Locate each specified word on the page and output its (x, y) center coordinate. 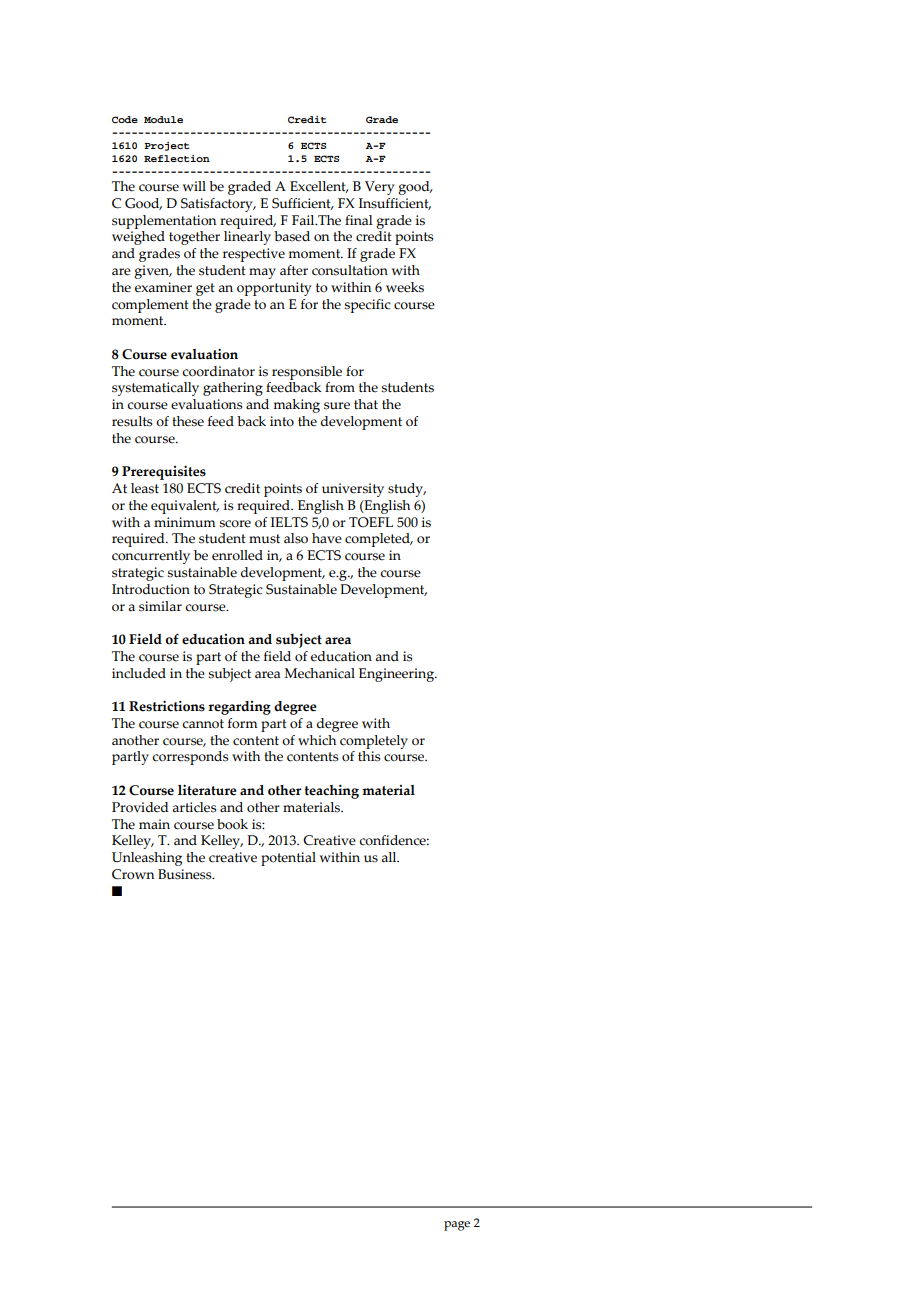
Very (379, 188)
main (154, 824)
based (292, 236)
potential (288, 859)
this (369, 756)
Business (186, 874)
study (407, 490)
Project (166, 146)
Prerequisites (164, 472)
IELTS (289, 522)
